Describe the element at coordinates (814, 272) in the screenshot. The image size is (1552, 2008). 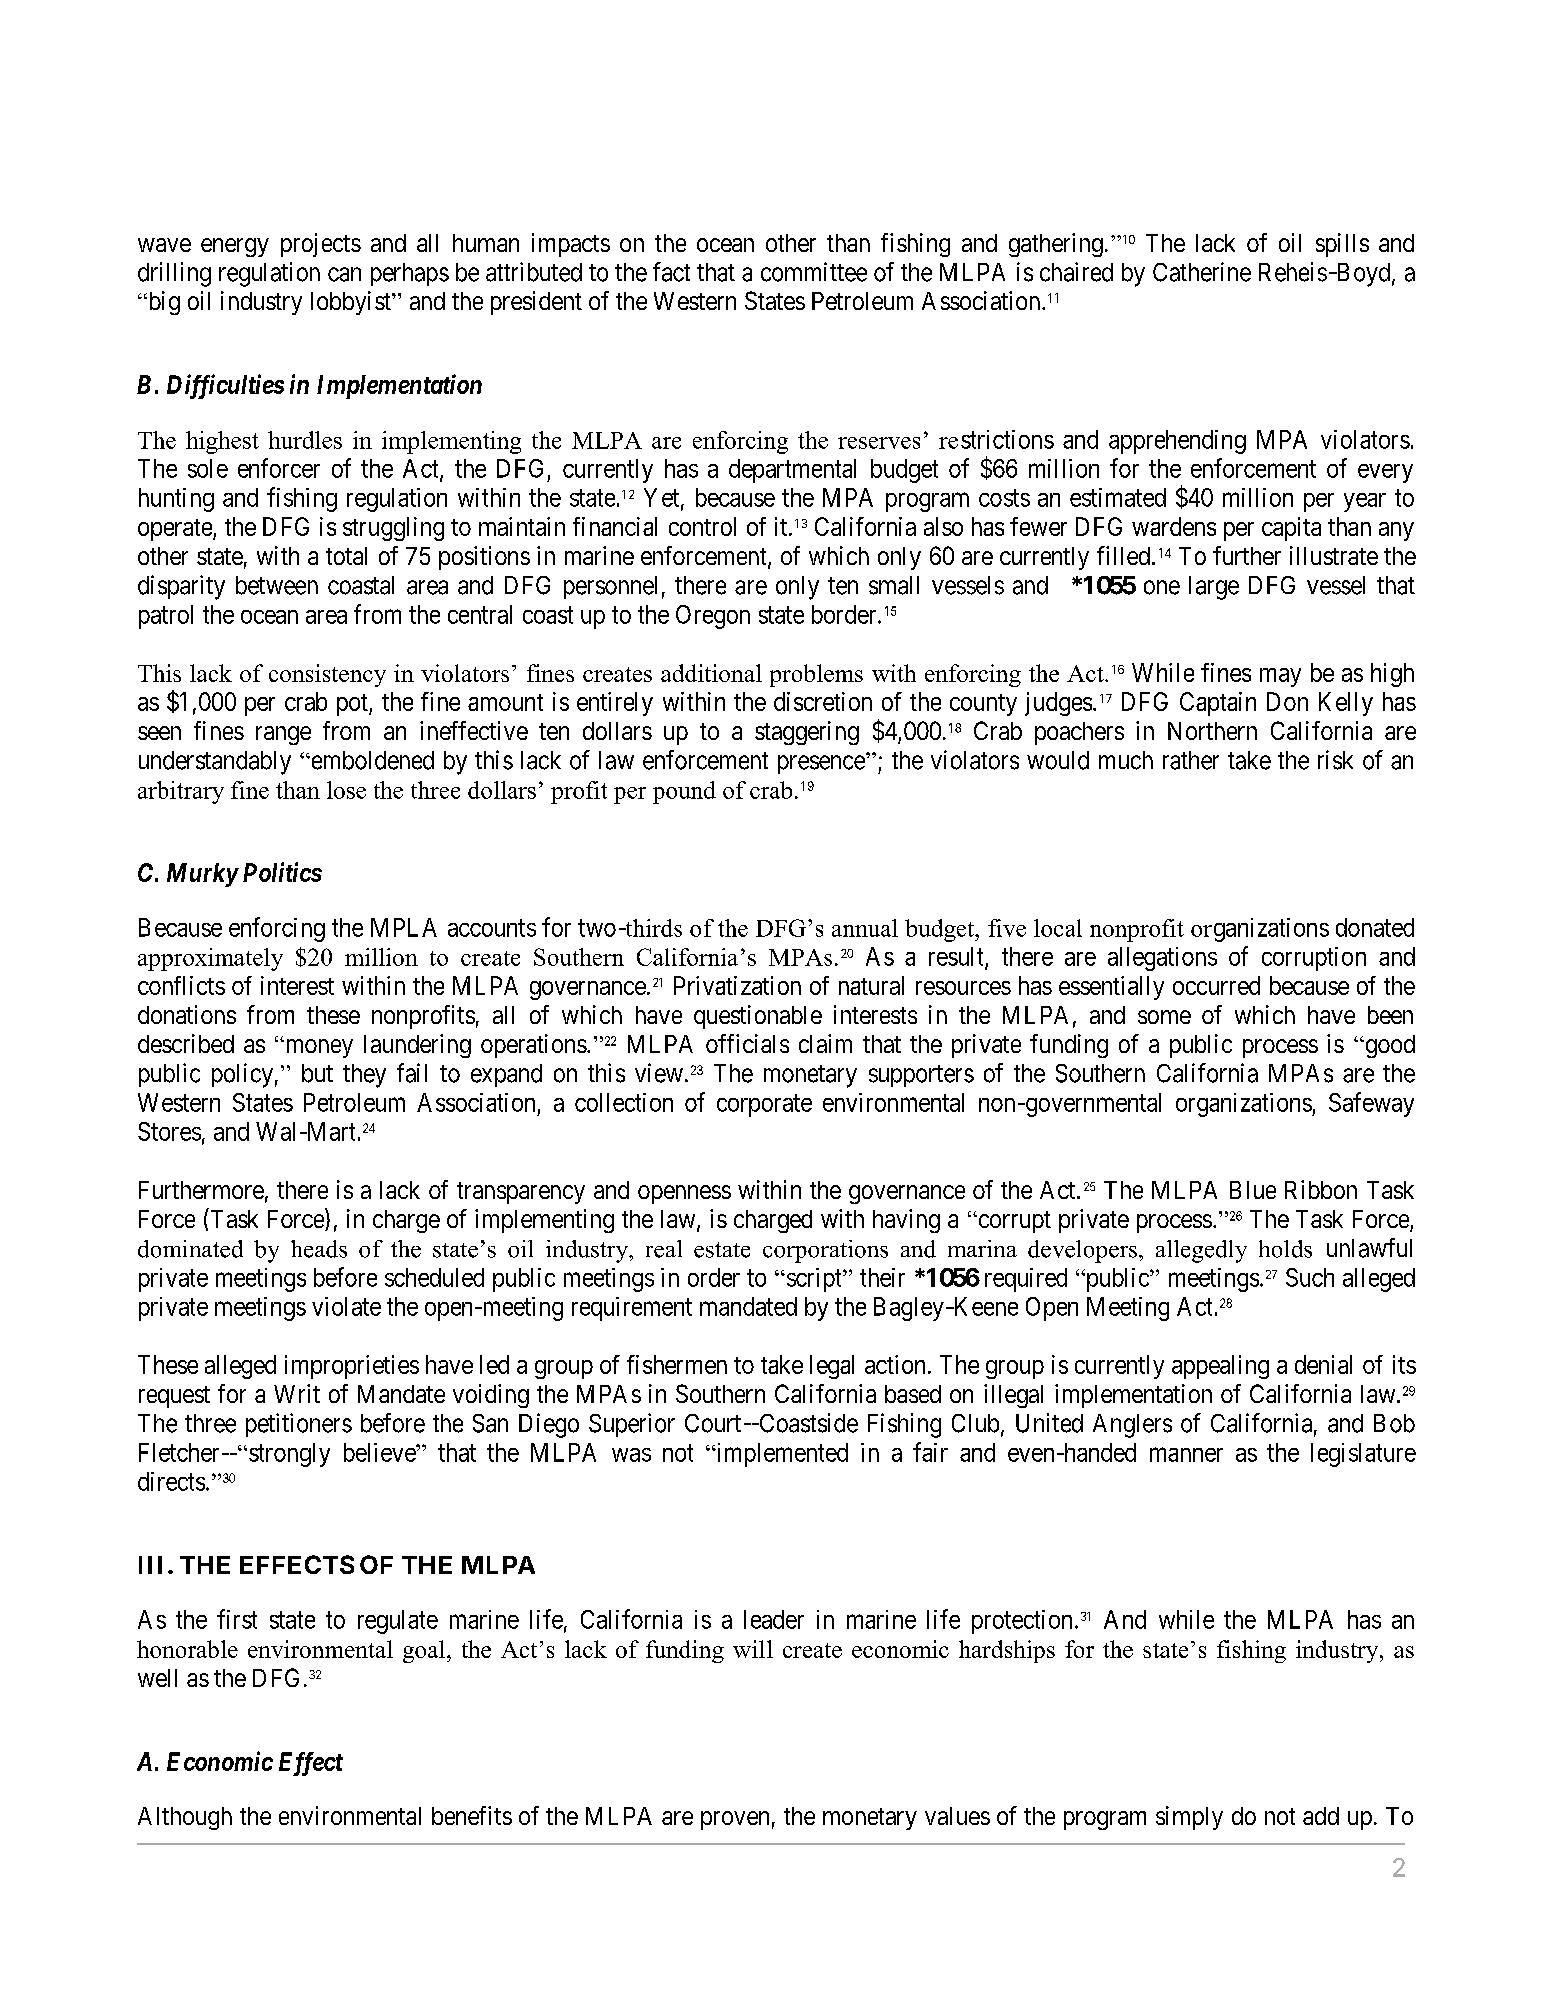
I see `committee` at that location.
